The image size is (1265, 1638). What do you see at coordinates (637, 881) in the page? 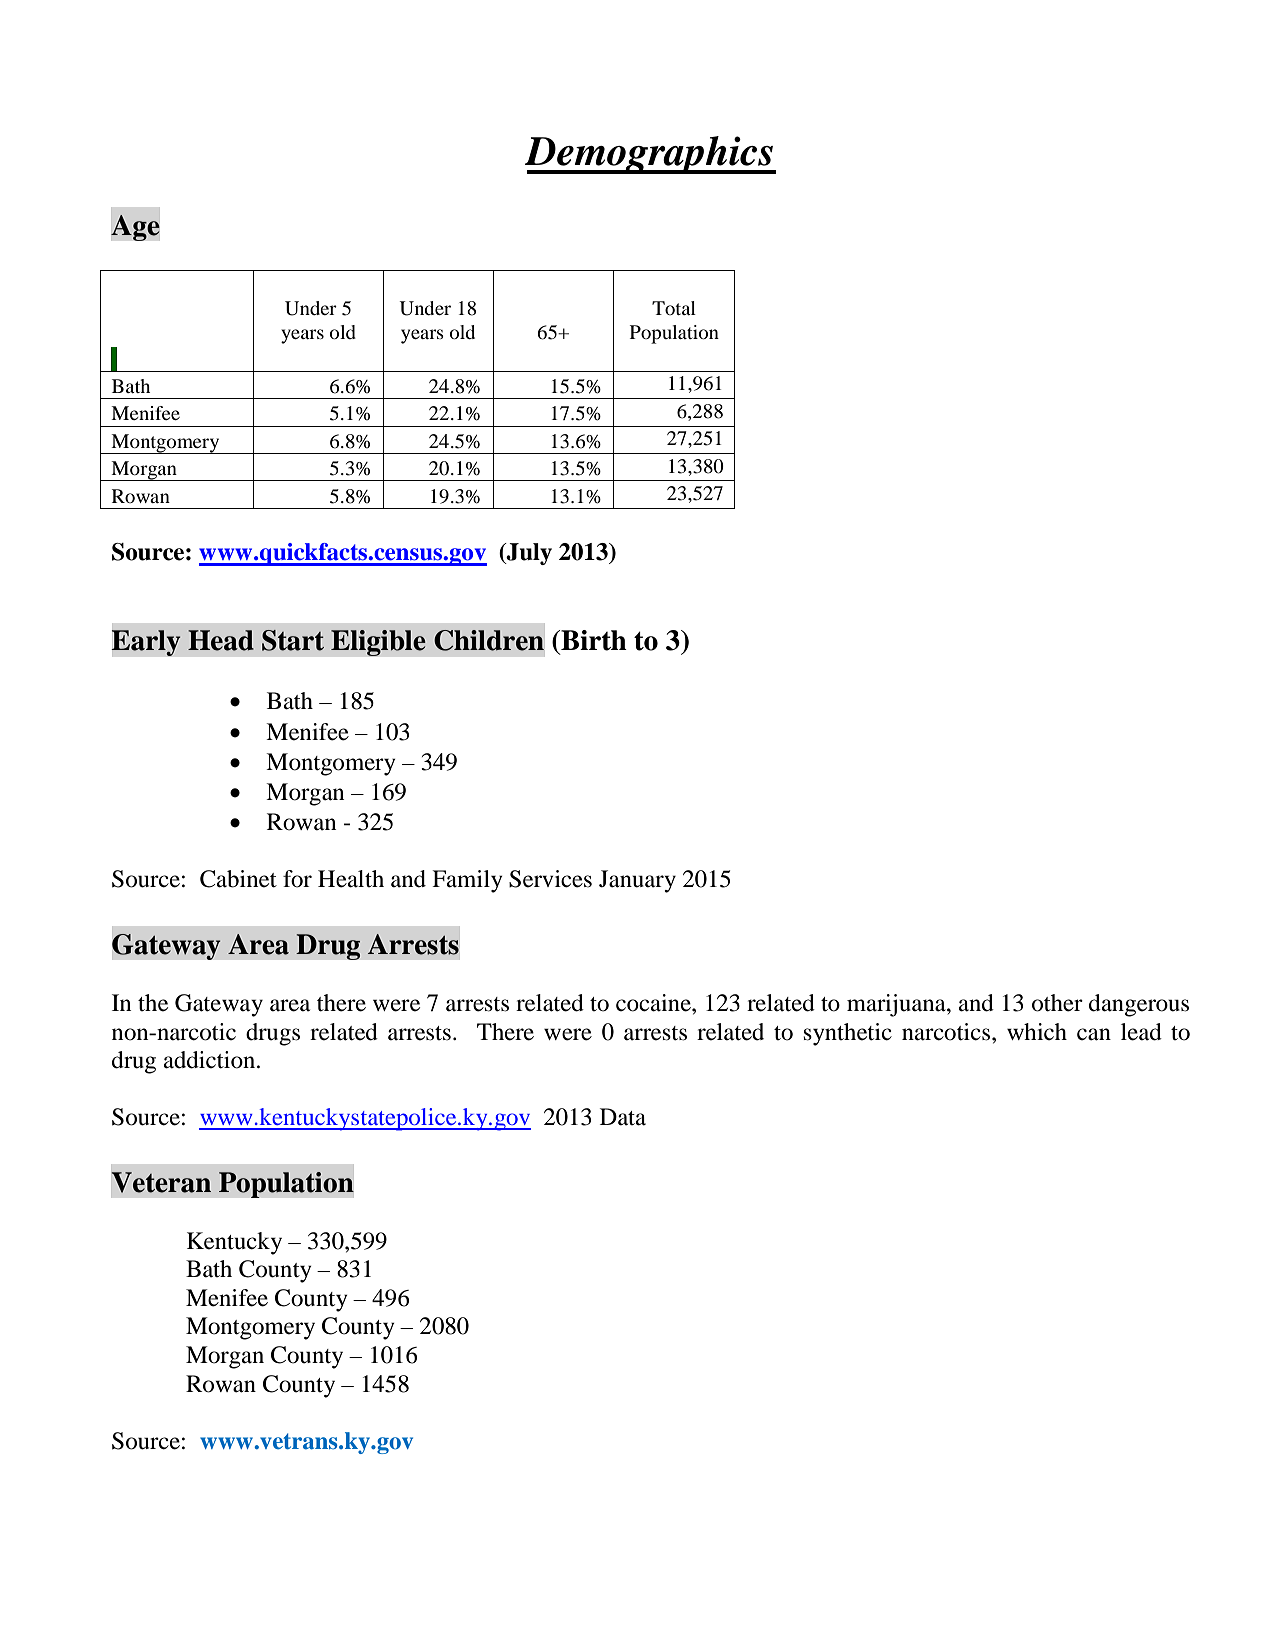
I see `January` at bounding box center [637, 881].
